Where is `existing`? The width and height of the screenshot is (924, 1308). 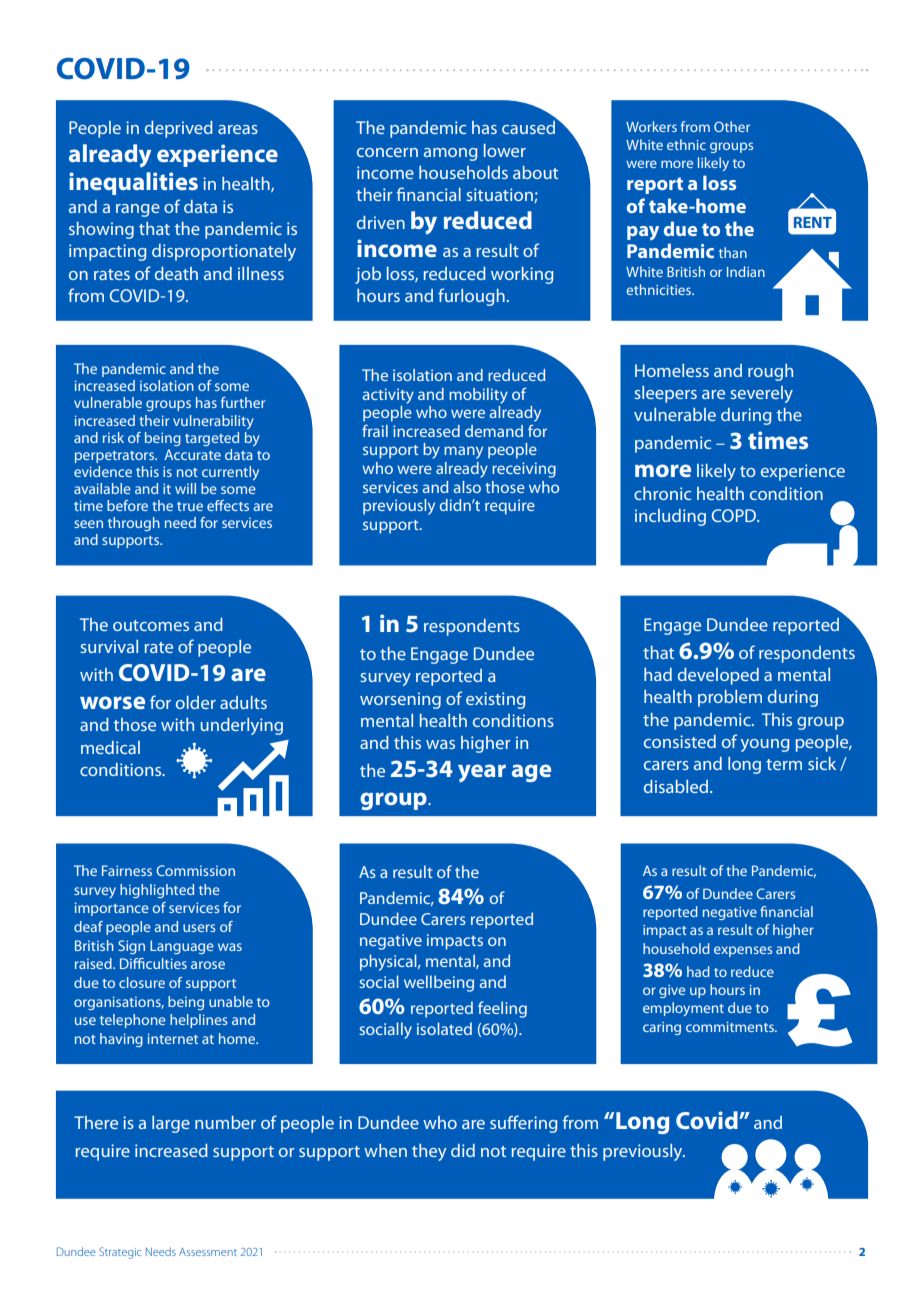
existing is located at coordinates (496, 700).
